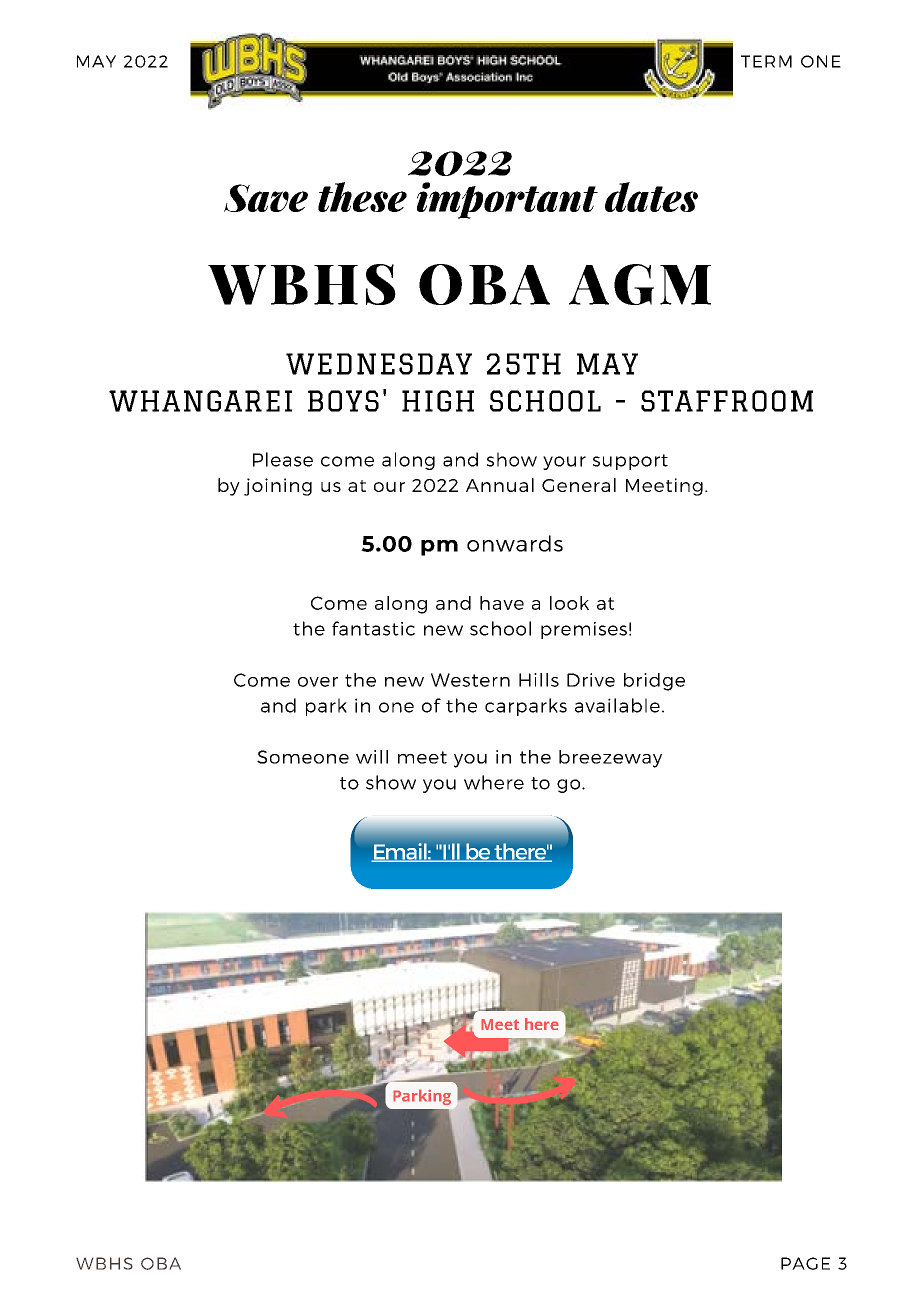  I want to click on available, so click(617, 705).
